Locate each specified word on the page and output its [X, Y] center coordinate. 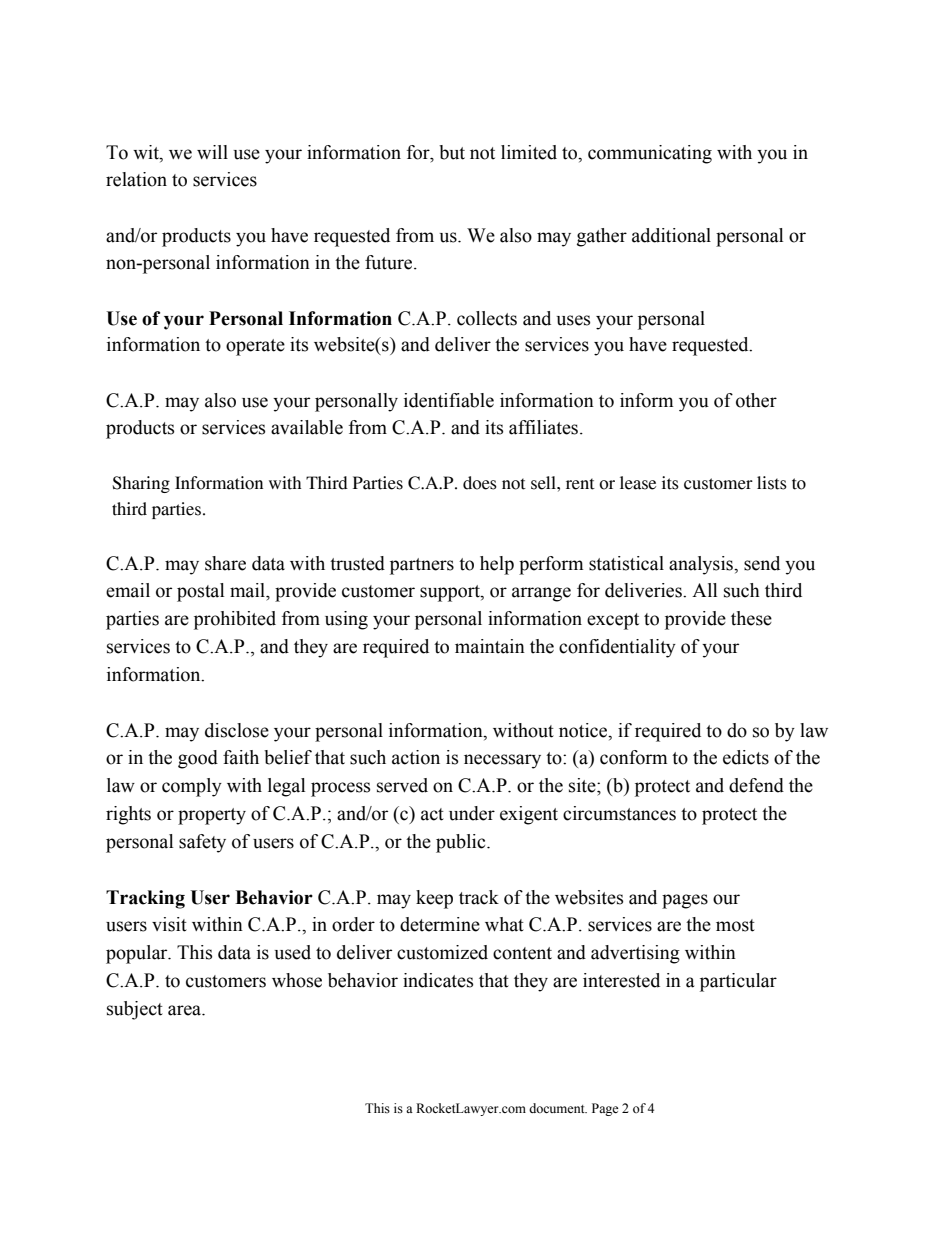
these [751, 618]
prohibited [235, 620]
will [212, 152]
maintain [490, 646]
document [558, 1108]
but [452, 152]
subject [135, 1010]
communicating [650, 154]
